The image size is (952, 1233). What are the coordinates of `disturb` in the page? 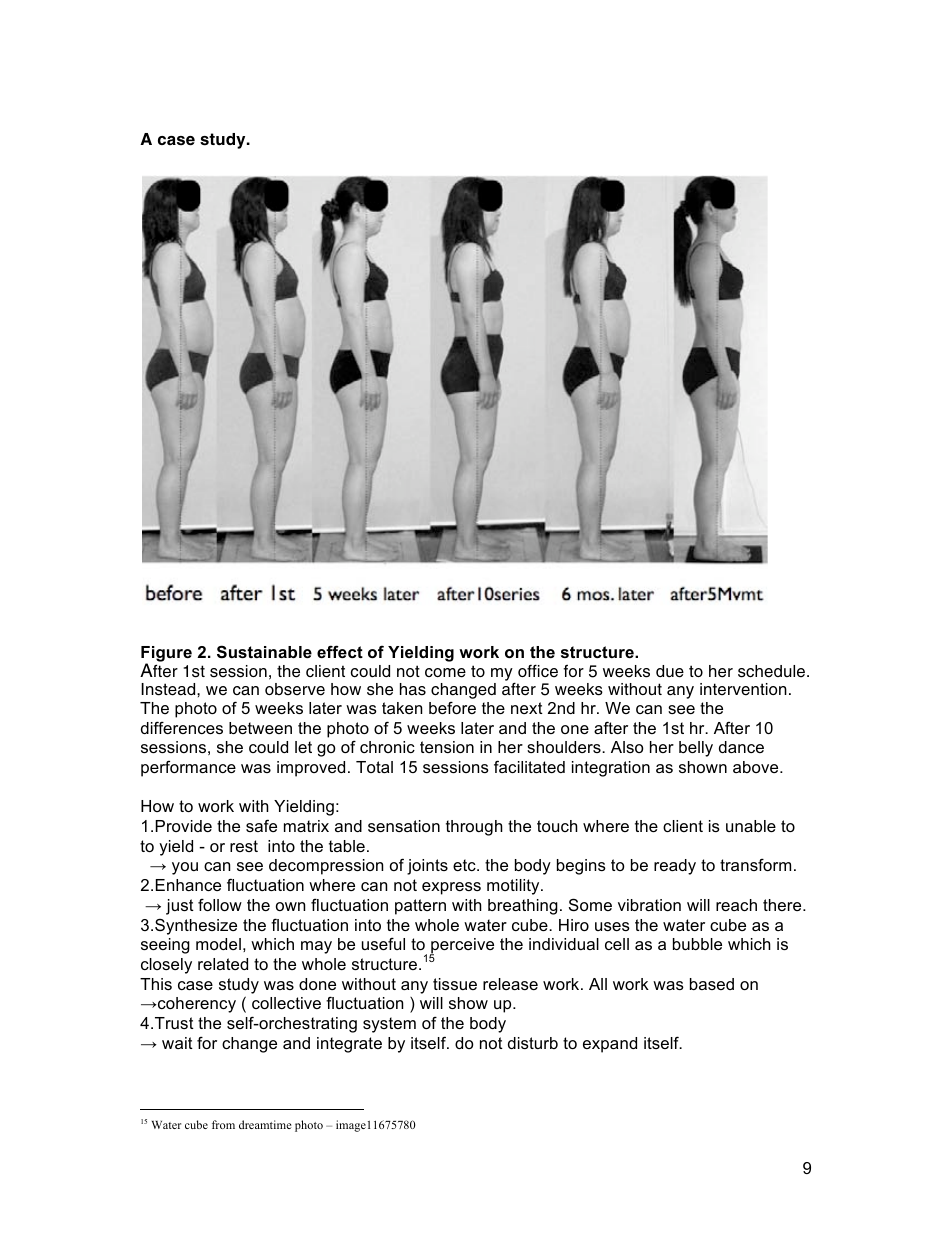 It's located at (533, 1043).
